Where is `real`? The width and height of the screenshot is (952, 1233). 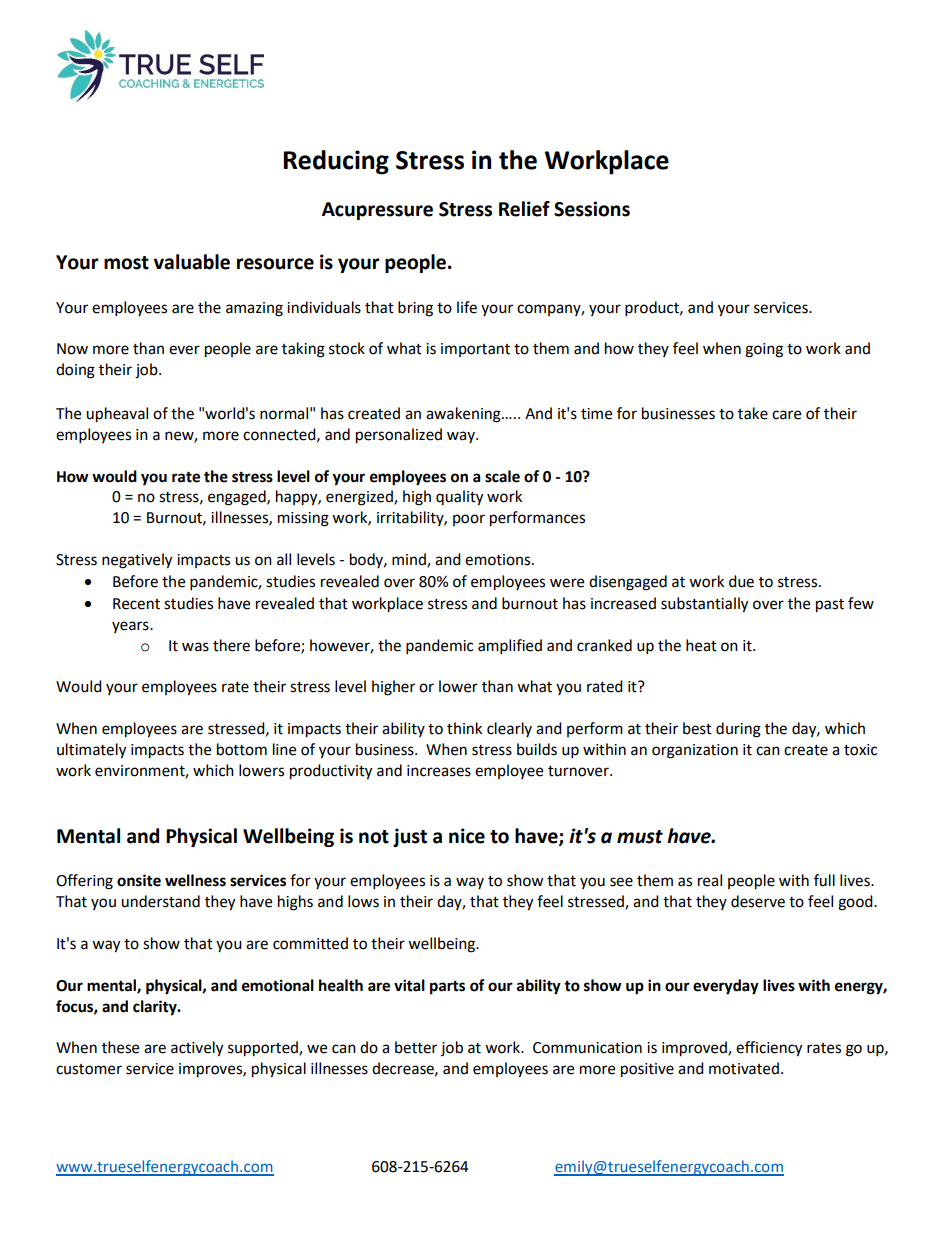
real is located at coordinates (710, 880).
